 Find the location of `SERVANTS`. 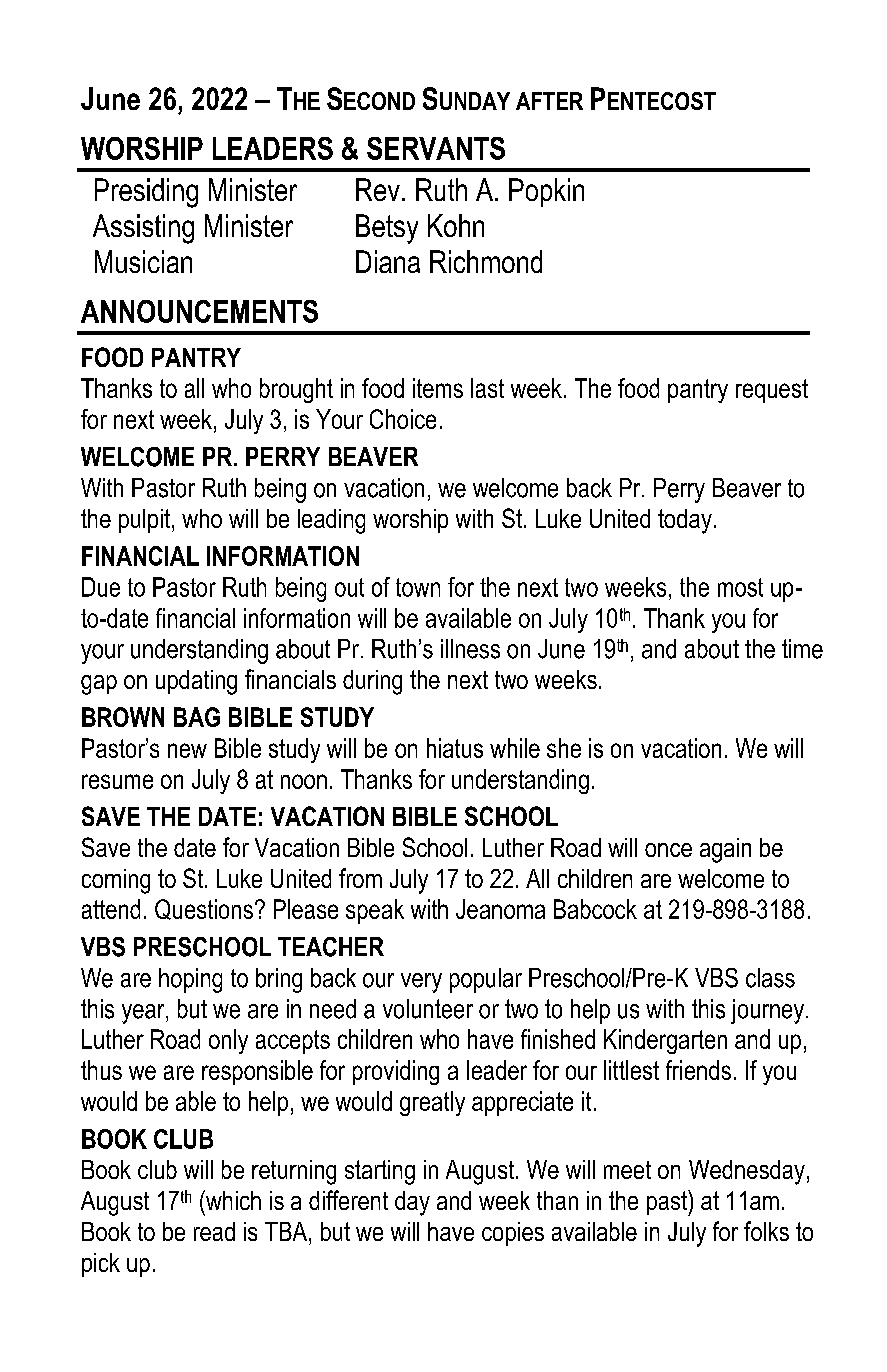

SERVANTS is located at coordinates (436, 148).
